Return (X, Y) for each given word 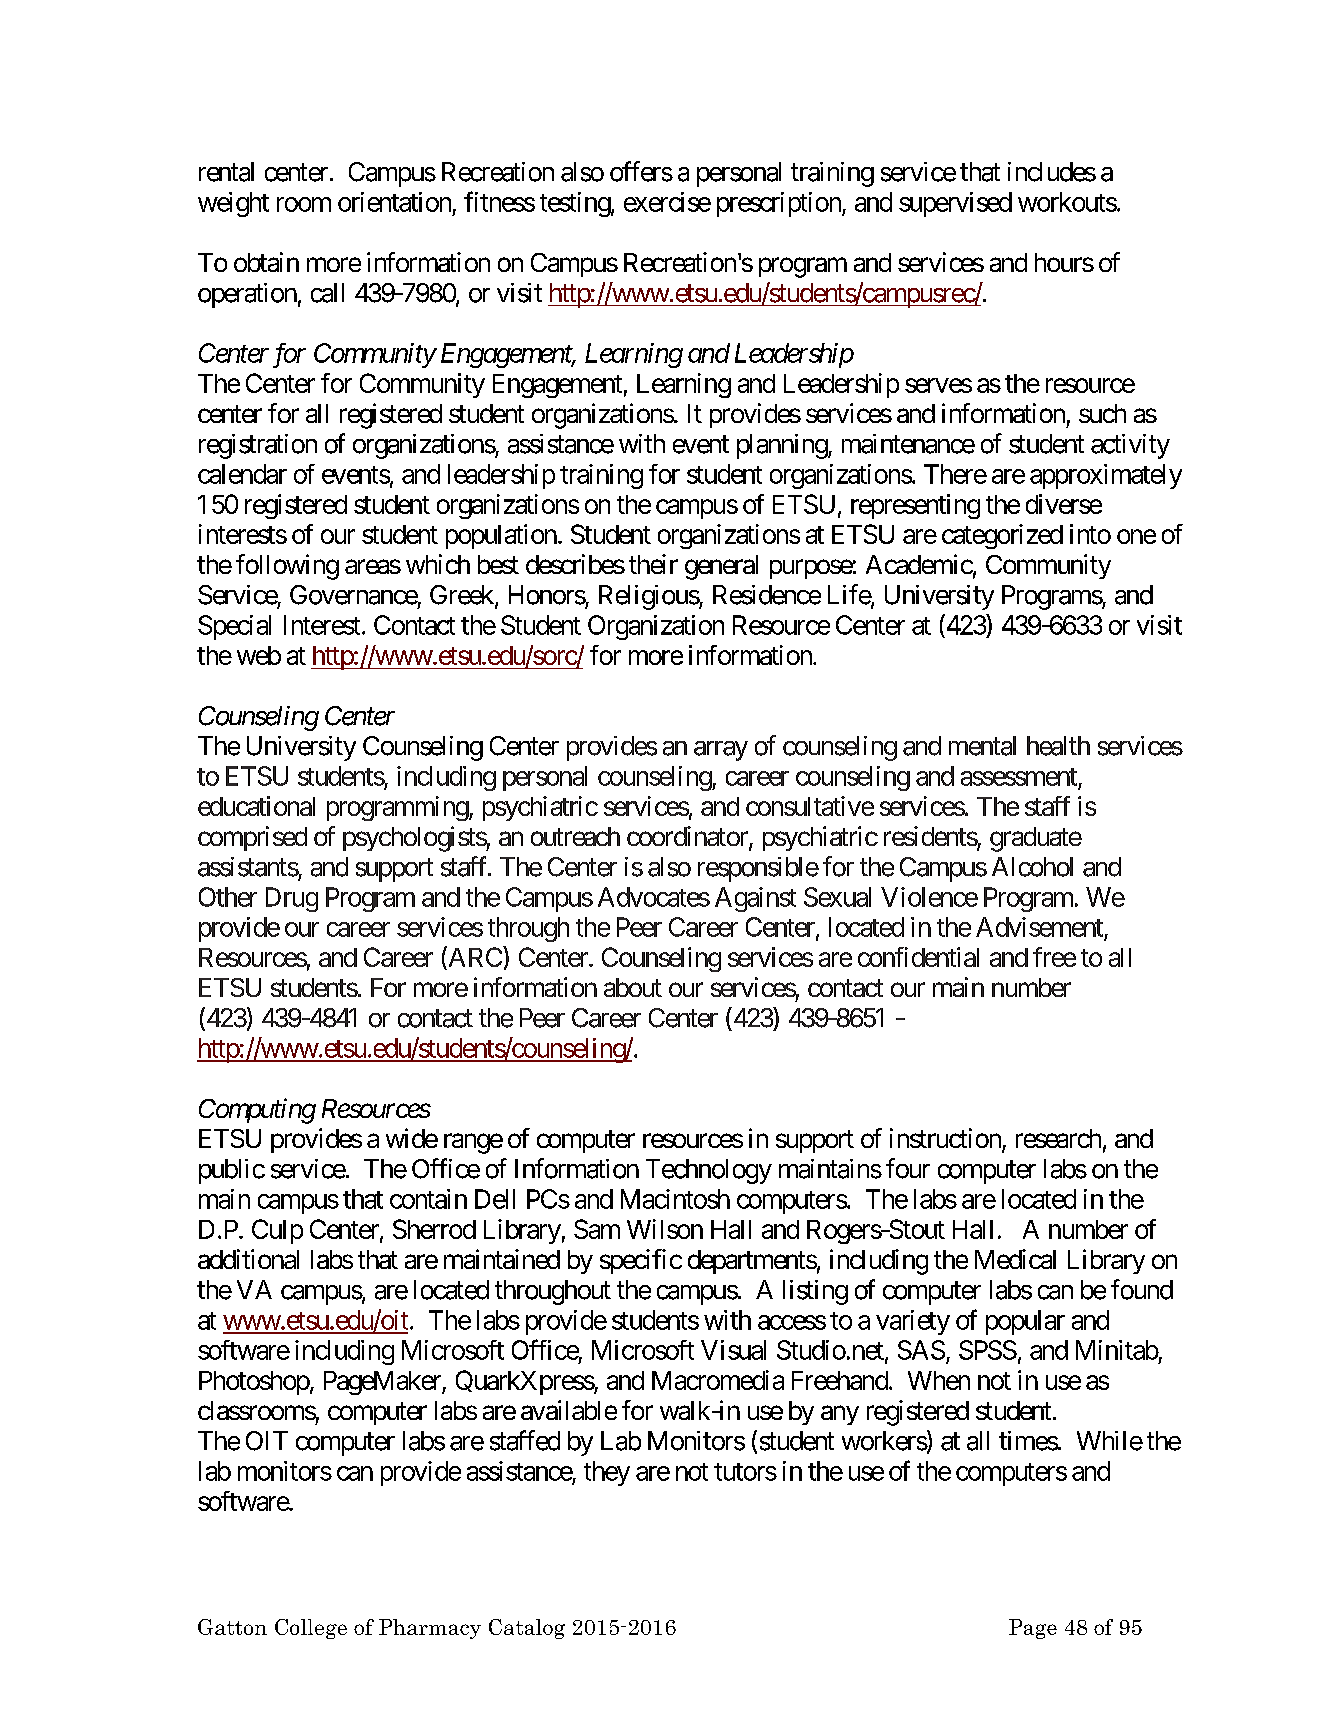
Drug (292, 899)
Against (755, 899)
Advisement (1039, 927)
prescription (780, 204)
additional (248, 1259)
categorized (1002, 536)
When (939, 1380)
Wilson (665, 1229)
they (607, 1473)
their (653, 564)
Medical (1015, 1259)
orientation (394, 202)
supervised (955, 204)
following (287, 567)
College (311, 1629)
